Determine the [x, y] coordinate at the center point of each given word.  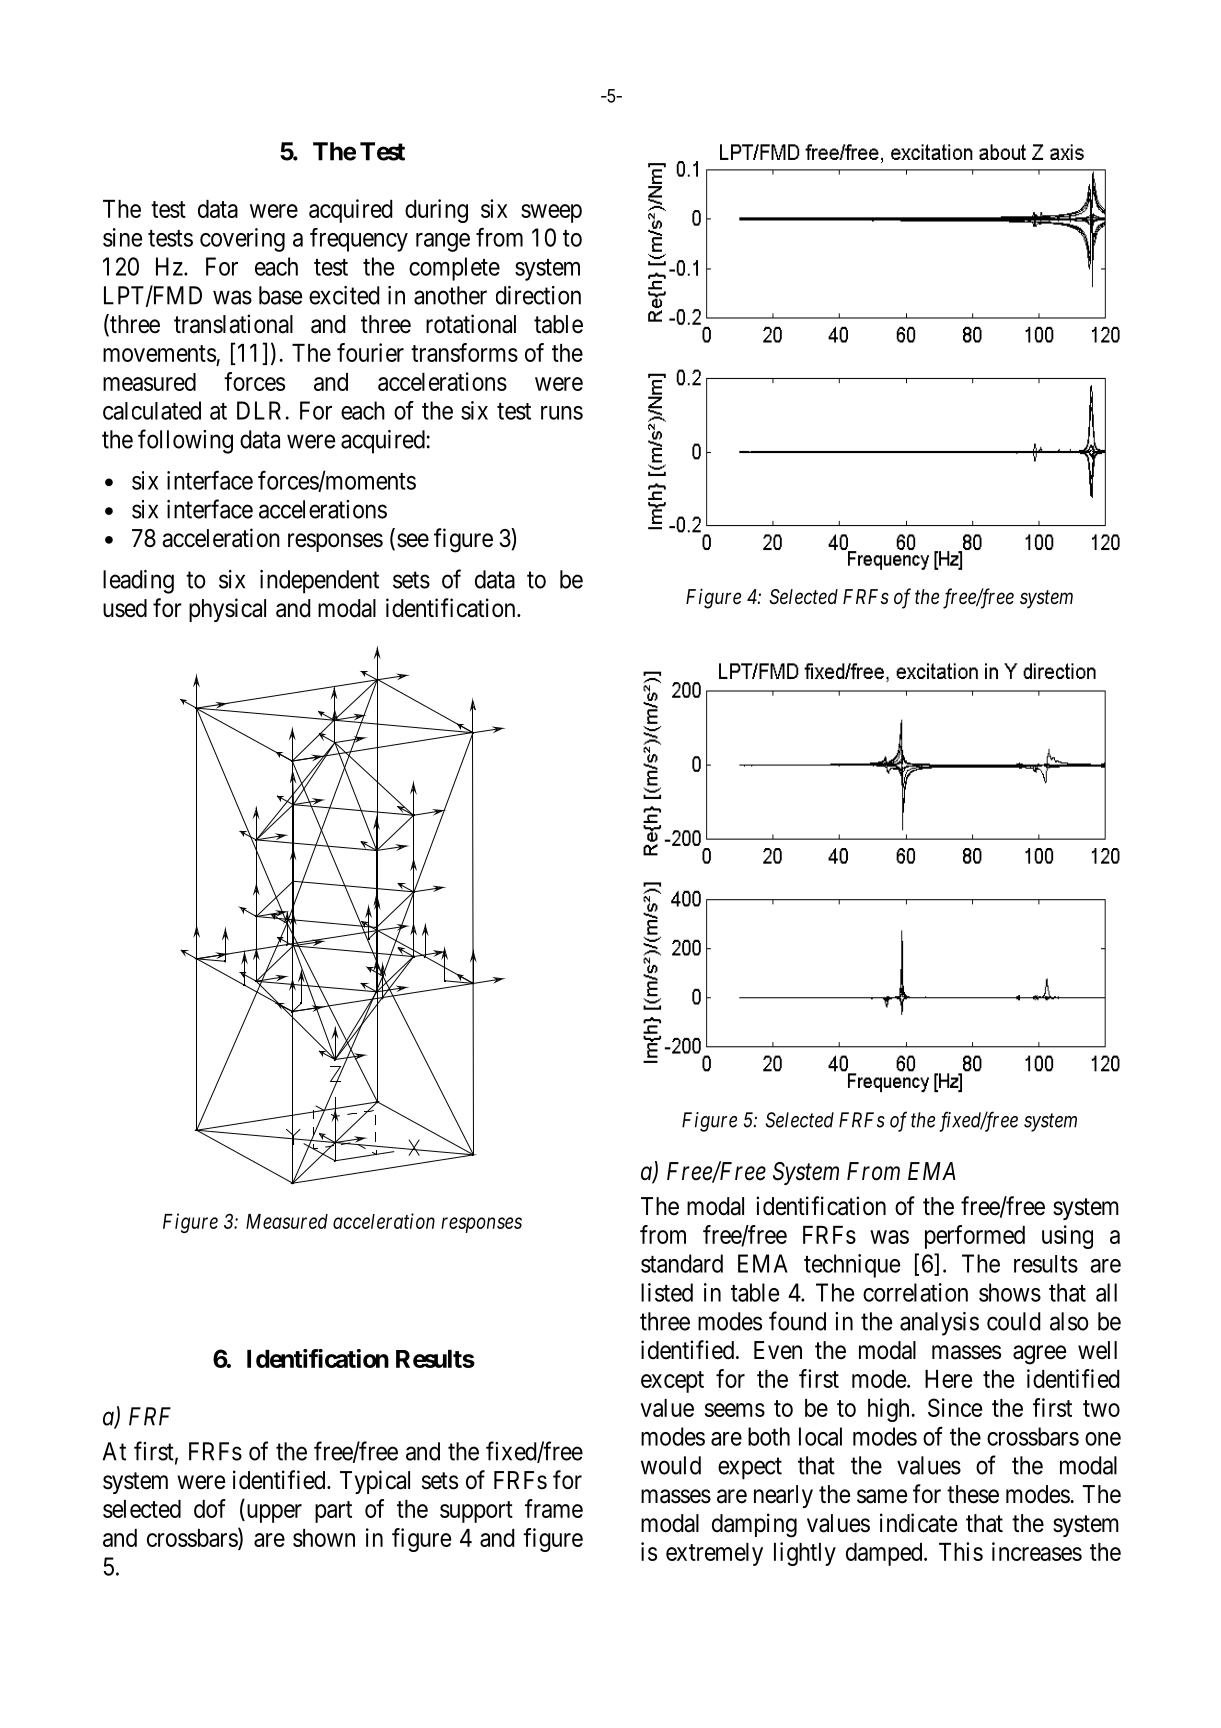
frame [554, 1508]
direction [538, 295]
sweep [551, 213]
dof [210, 1508]
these [973, 1494]
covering [242, 240]
